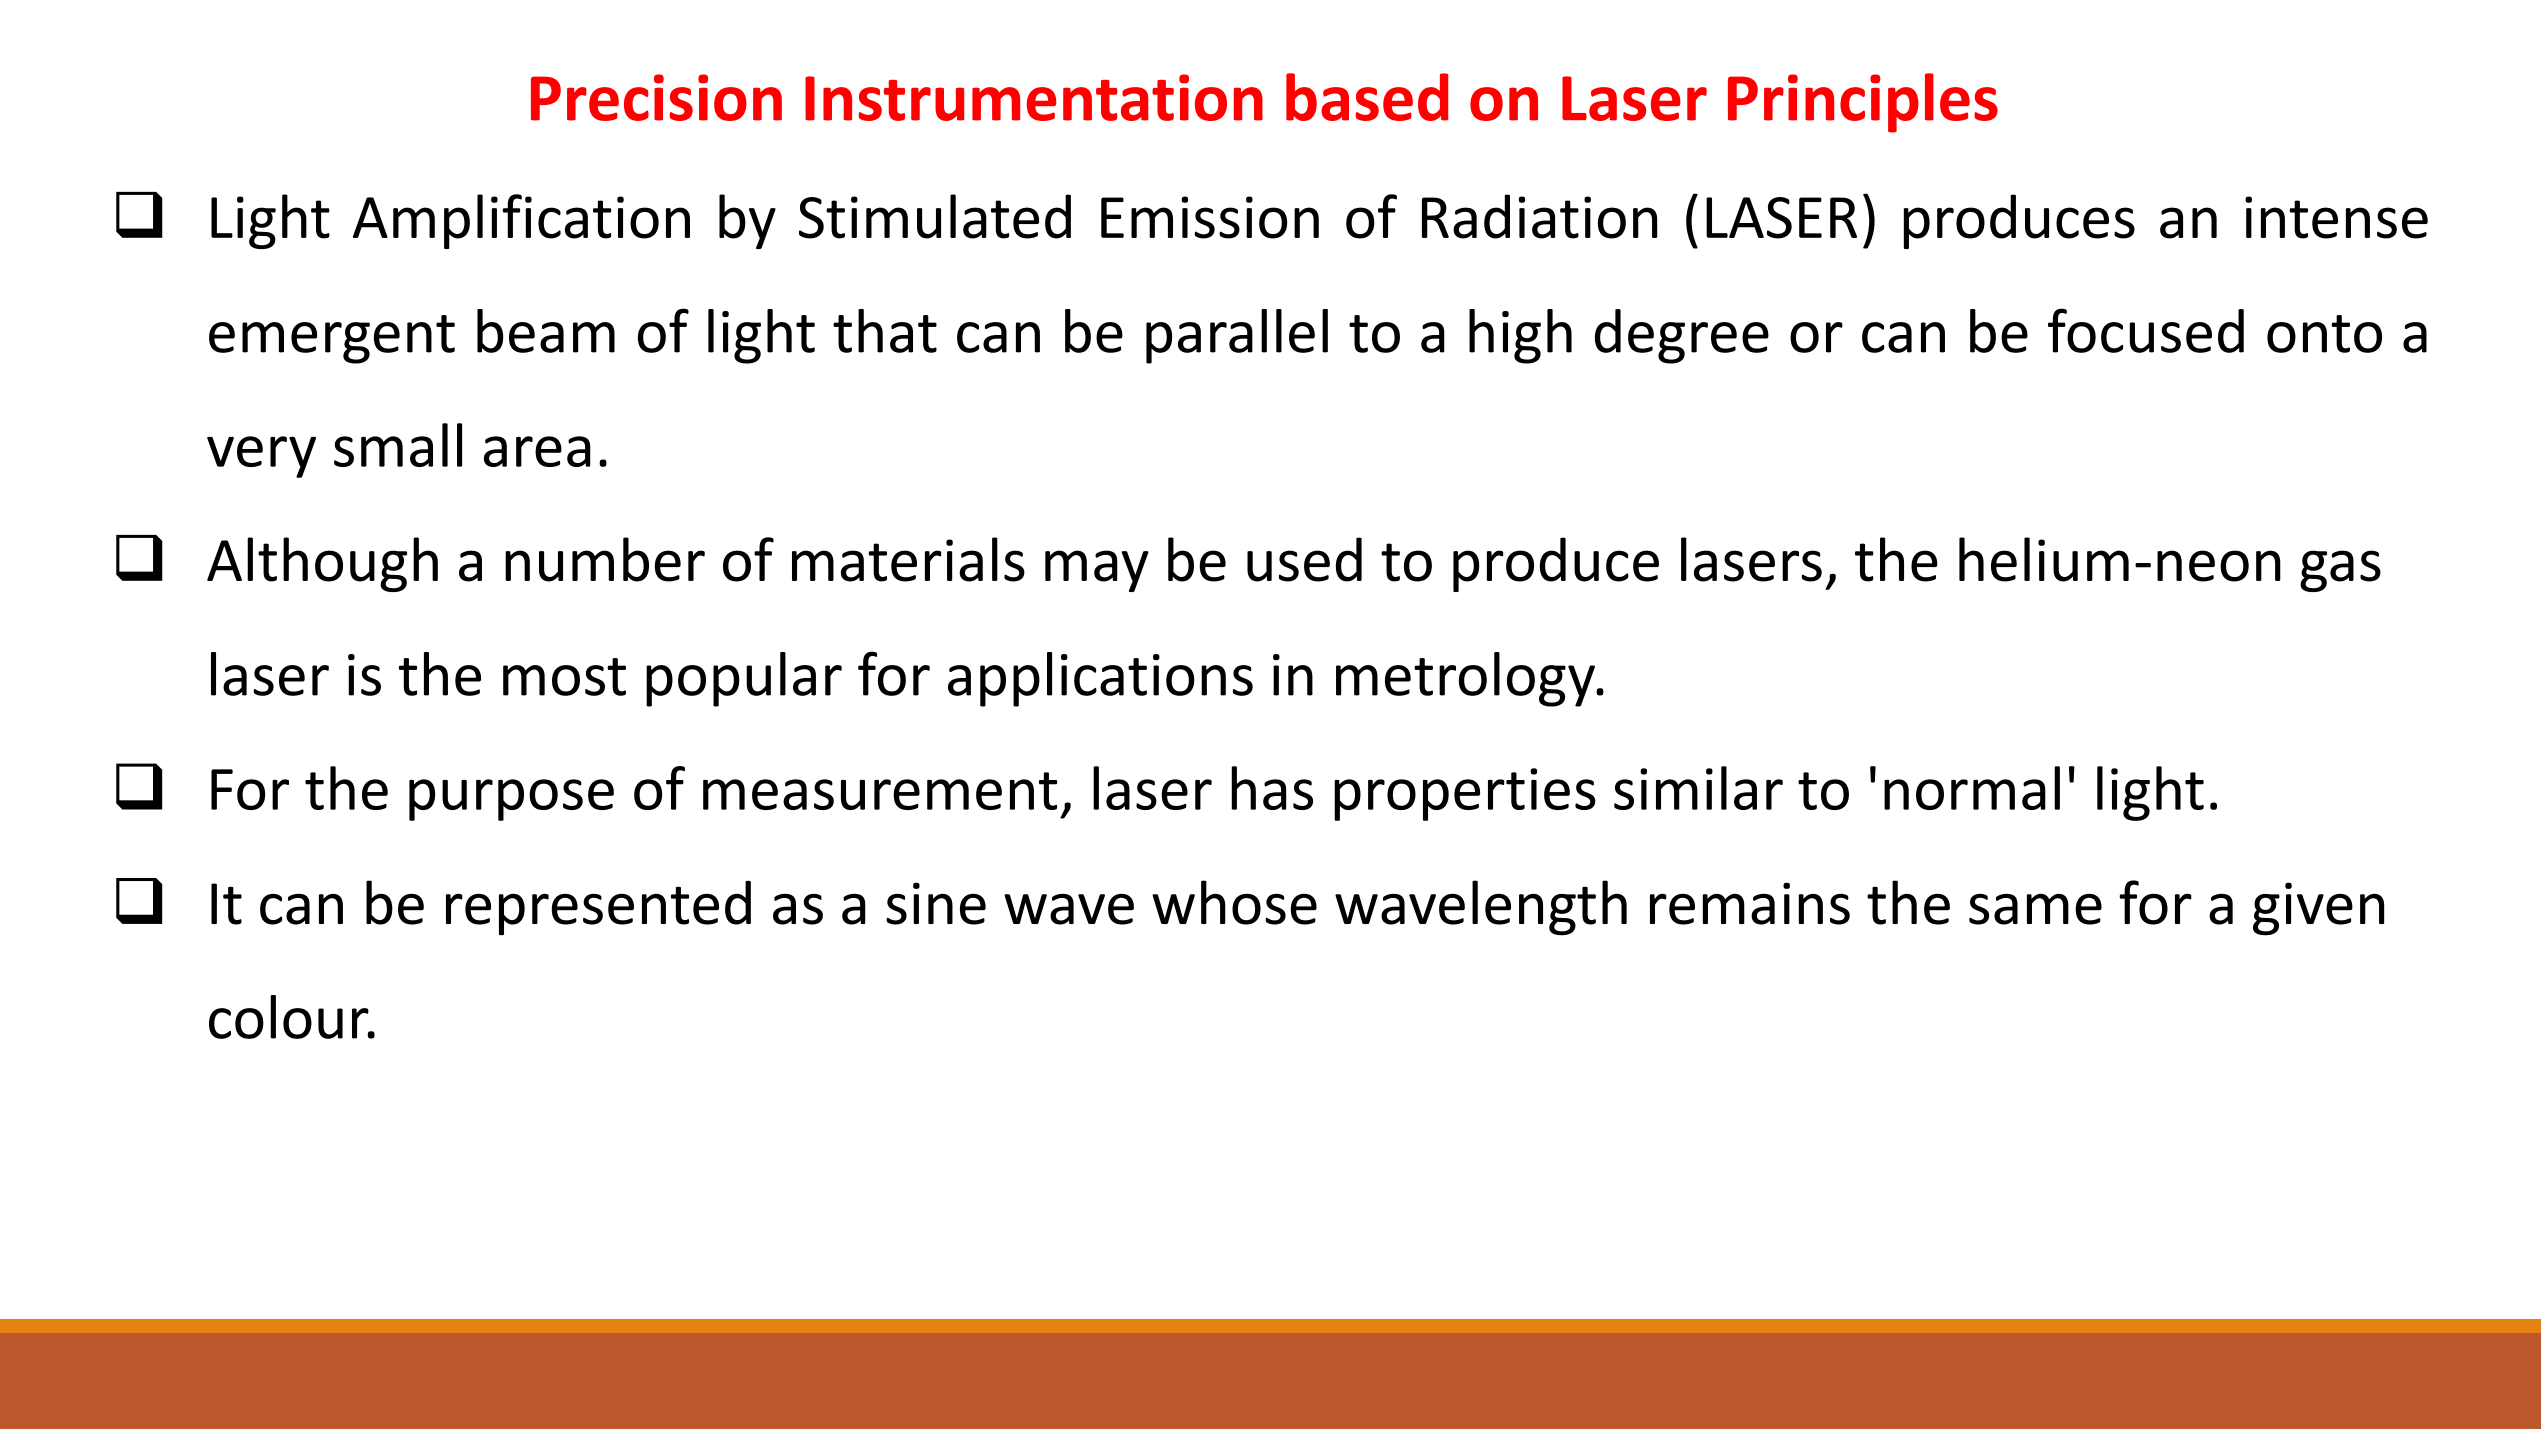  Describe the element at coordinates (1234, 902) in the document. I see `whose` at that location.
